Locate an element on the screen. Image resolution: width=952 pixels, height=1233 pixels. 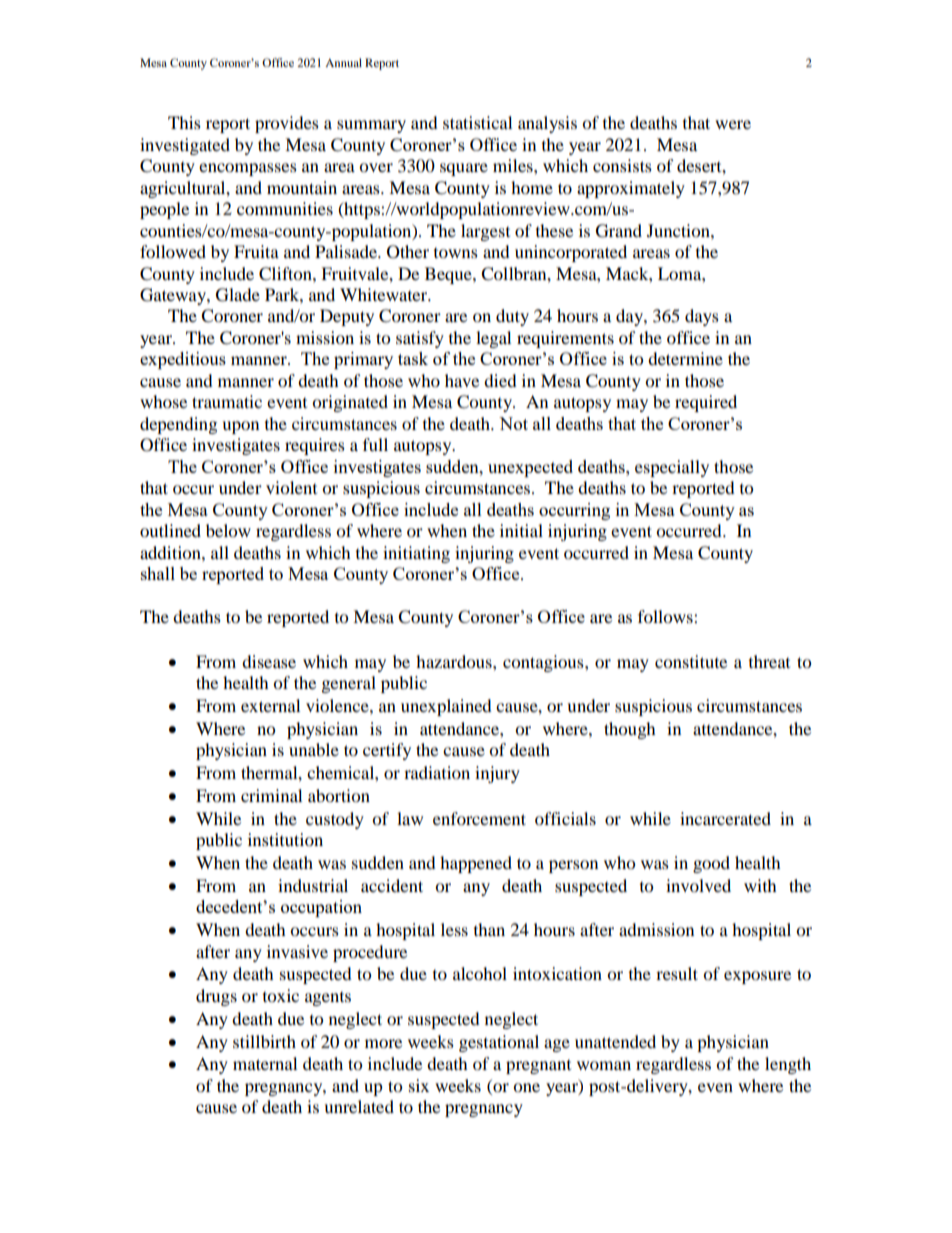
legal is located at coordinates (493, 339).
